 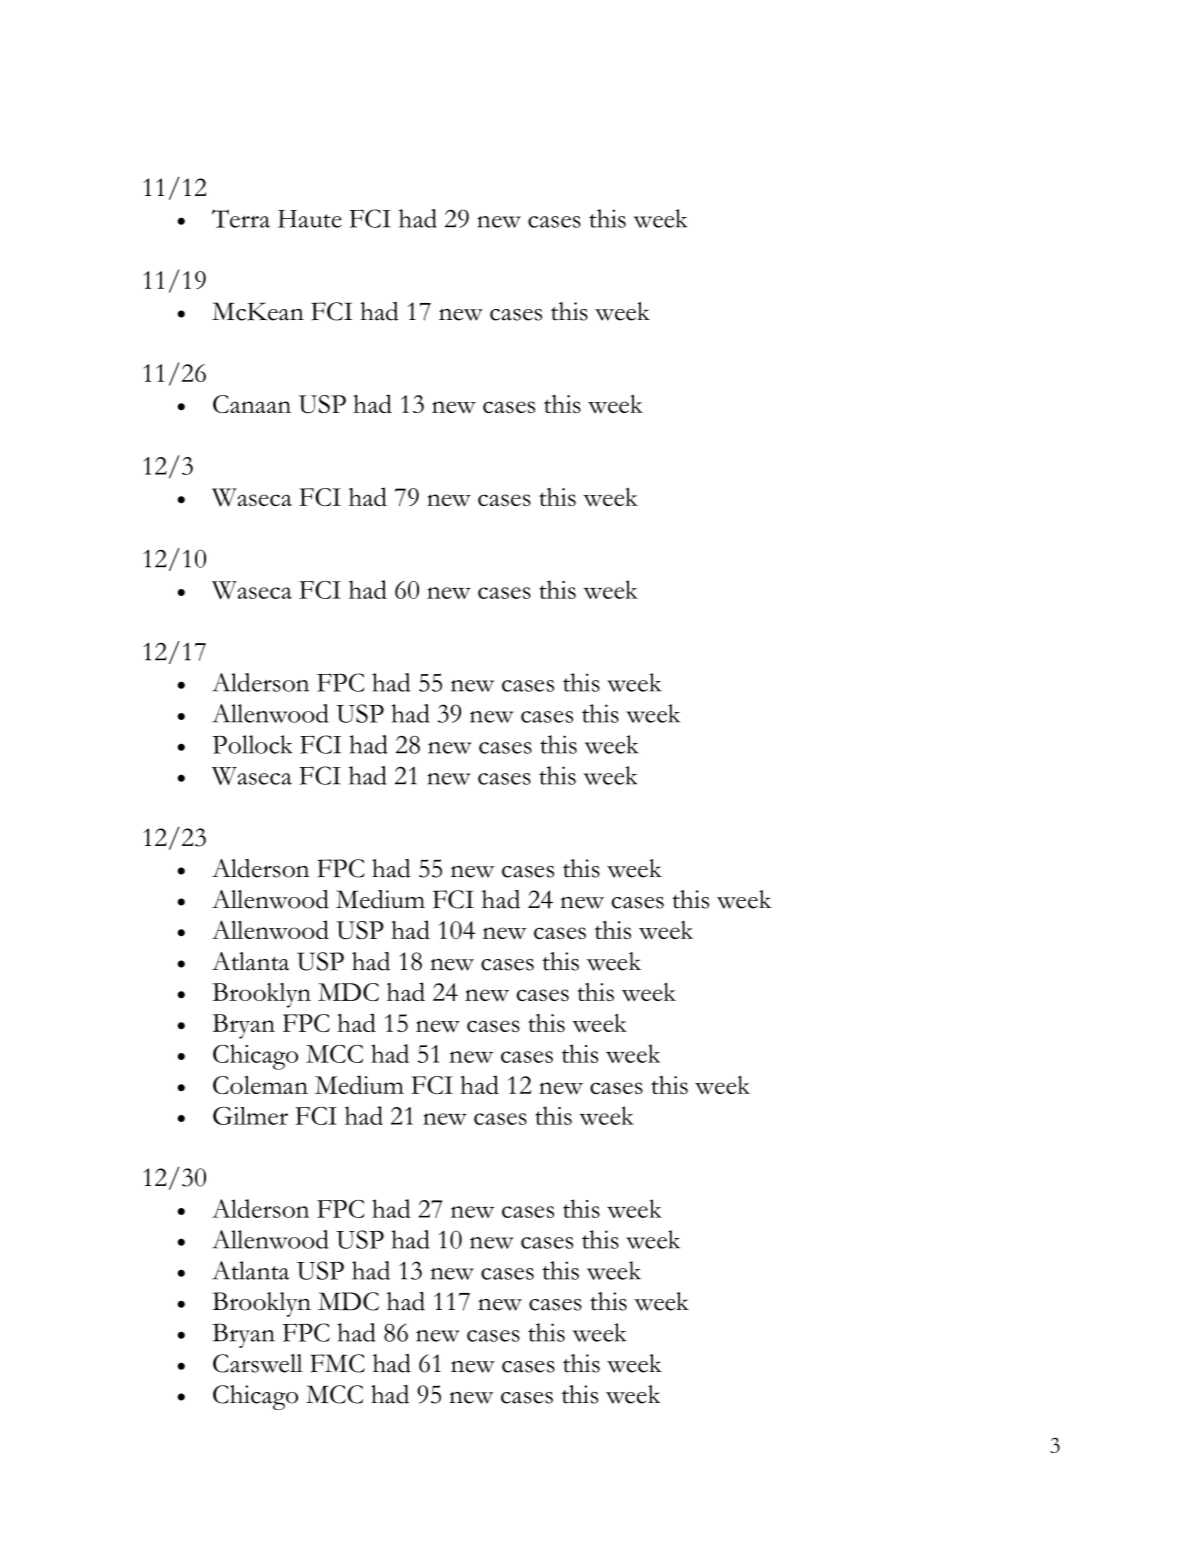 What do you see at coordinates (337, 1363) in the screenshot?
I see `FMC` at bounding box center [337, 1363].
